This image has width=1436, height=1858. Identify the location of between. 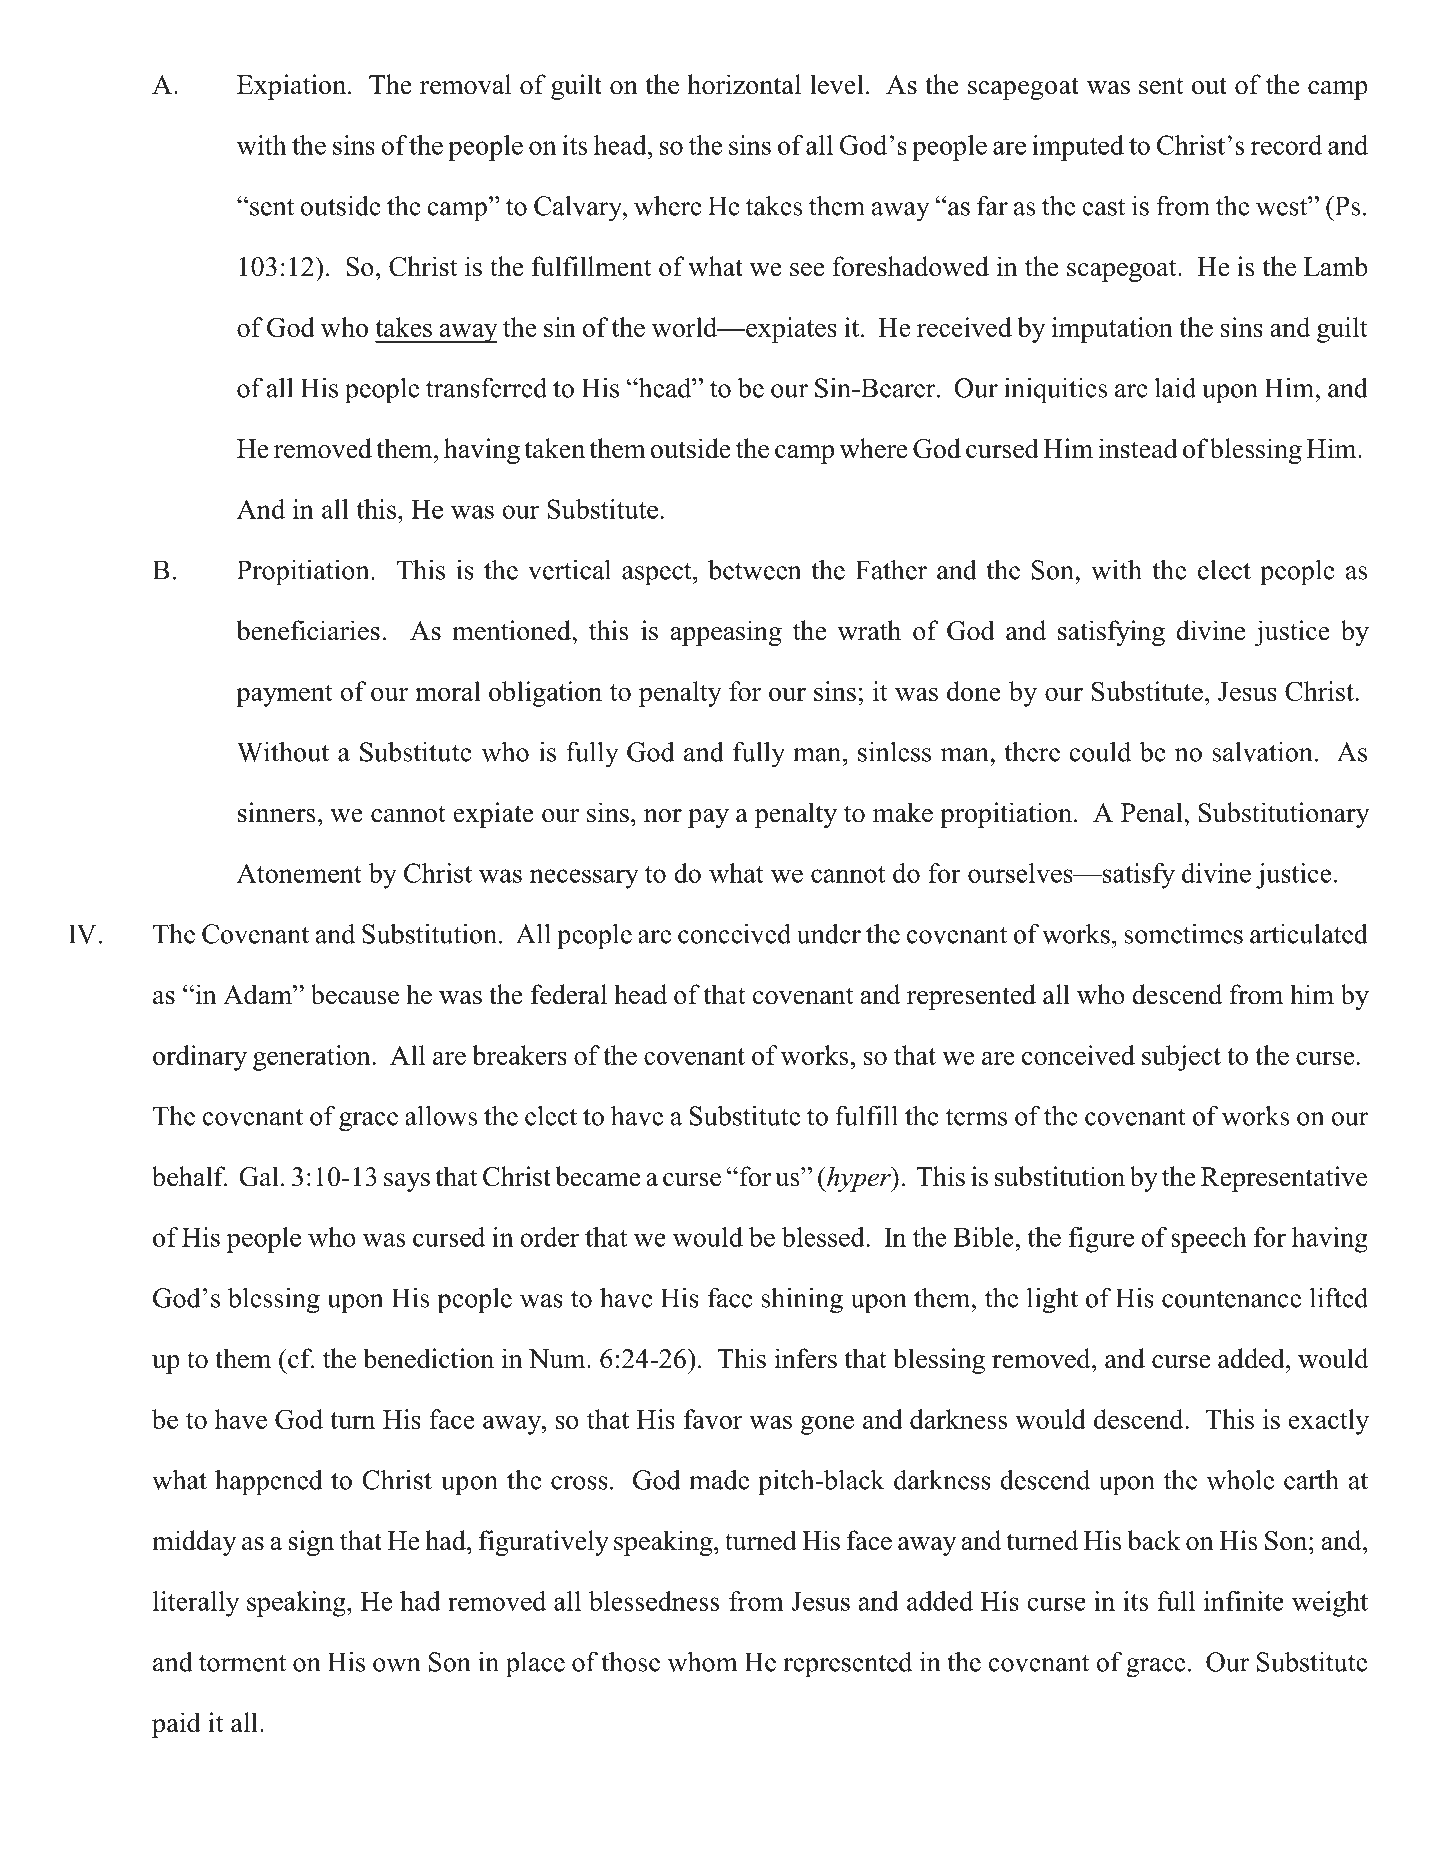
(754, 570).
